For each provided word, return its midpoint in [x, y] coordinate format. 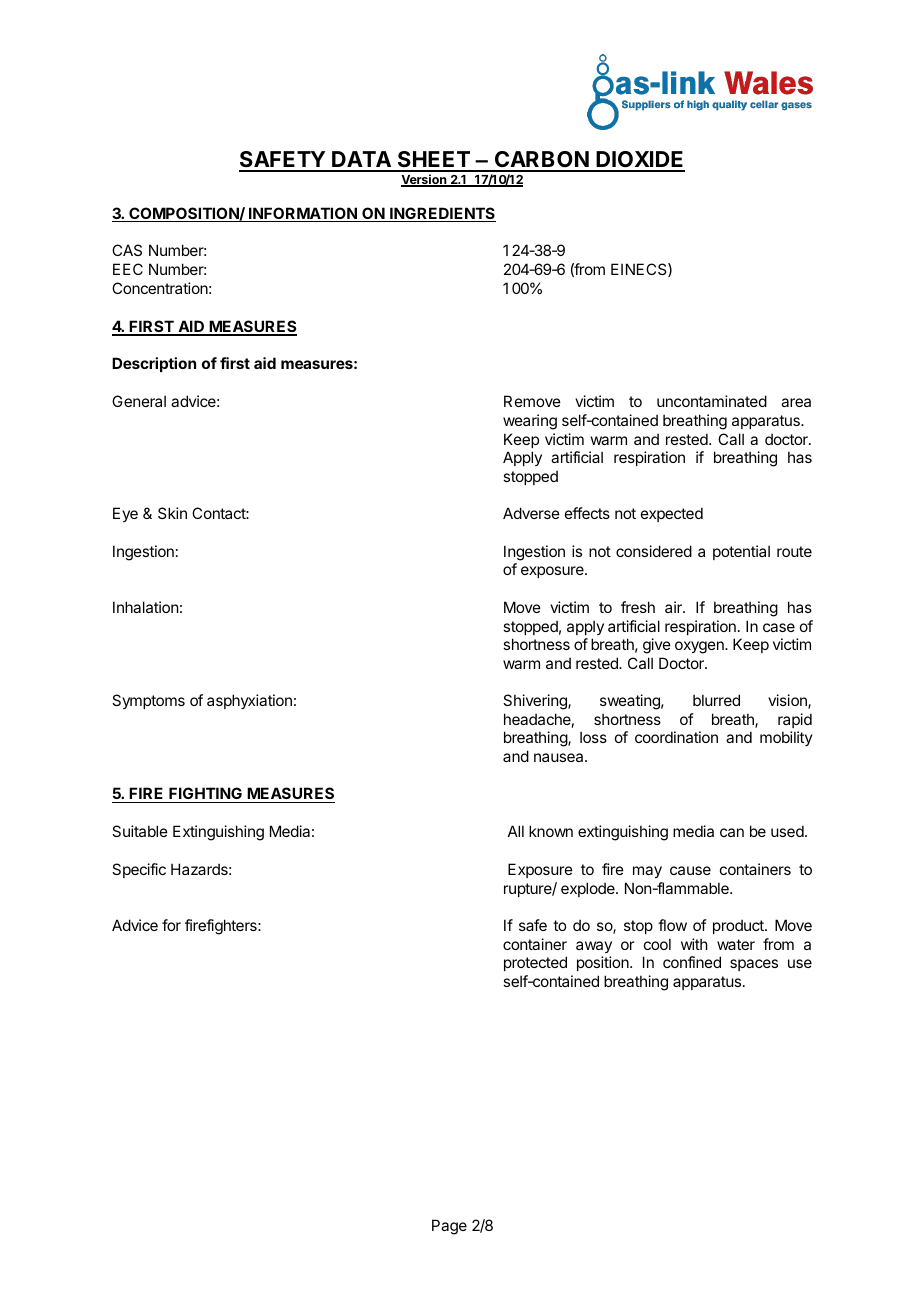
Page [449, 1227]
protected [535, 963]
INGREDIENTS [442, 214]
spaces [754, 965]
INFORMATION [303, 214]
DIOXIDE [640, 161]
